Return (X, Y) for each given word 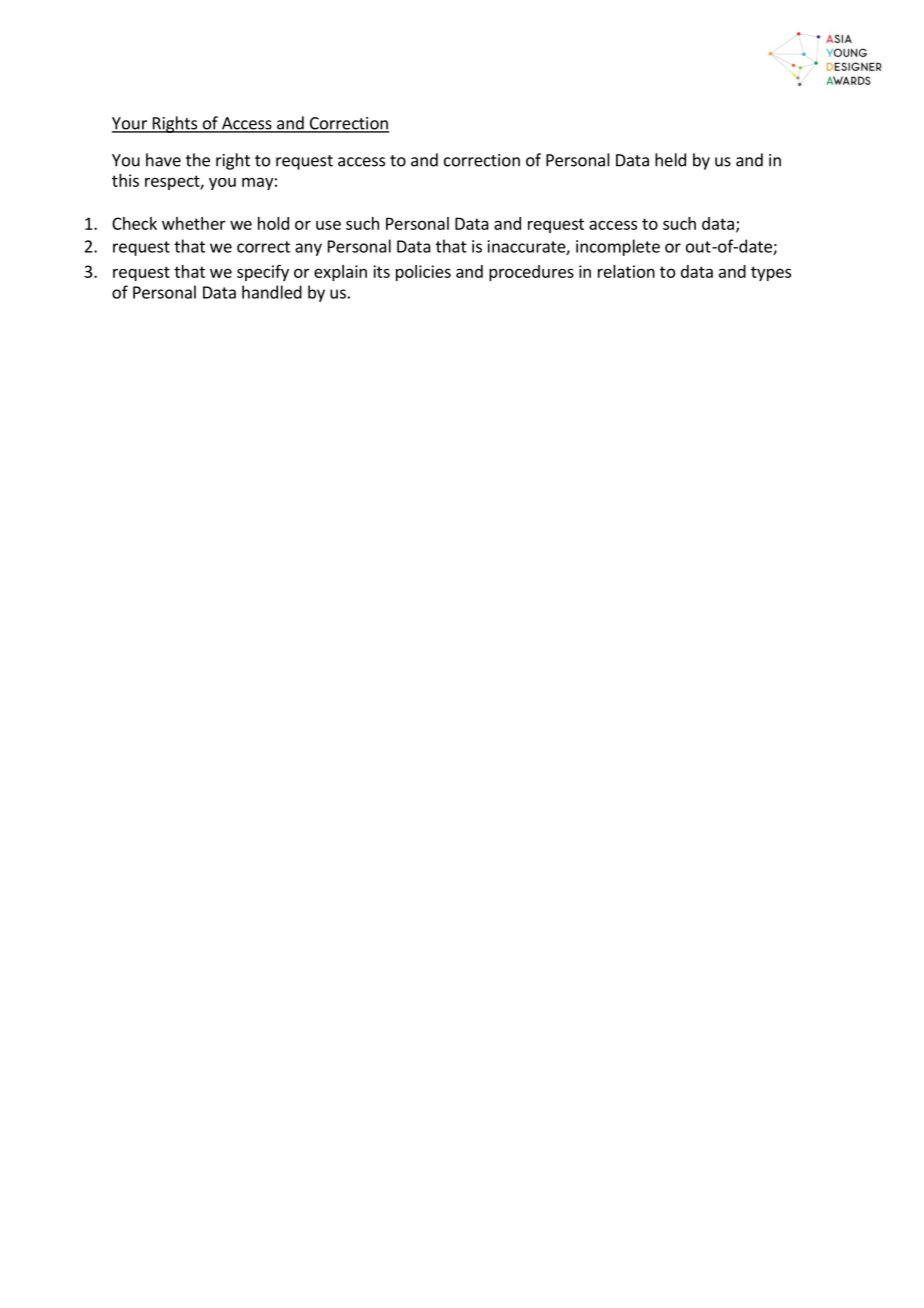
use (328, 225)
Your (130, 124)
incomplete (618, 247)
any (308, 249)
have (163, 160)
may (257, 183)
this (125, 180)
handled (272, 292)
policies (423, 273)
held (670, 160)
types (771, 273)
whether (194, 223)
